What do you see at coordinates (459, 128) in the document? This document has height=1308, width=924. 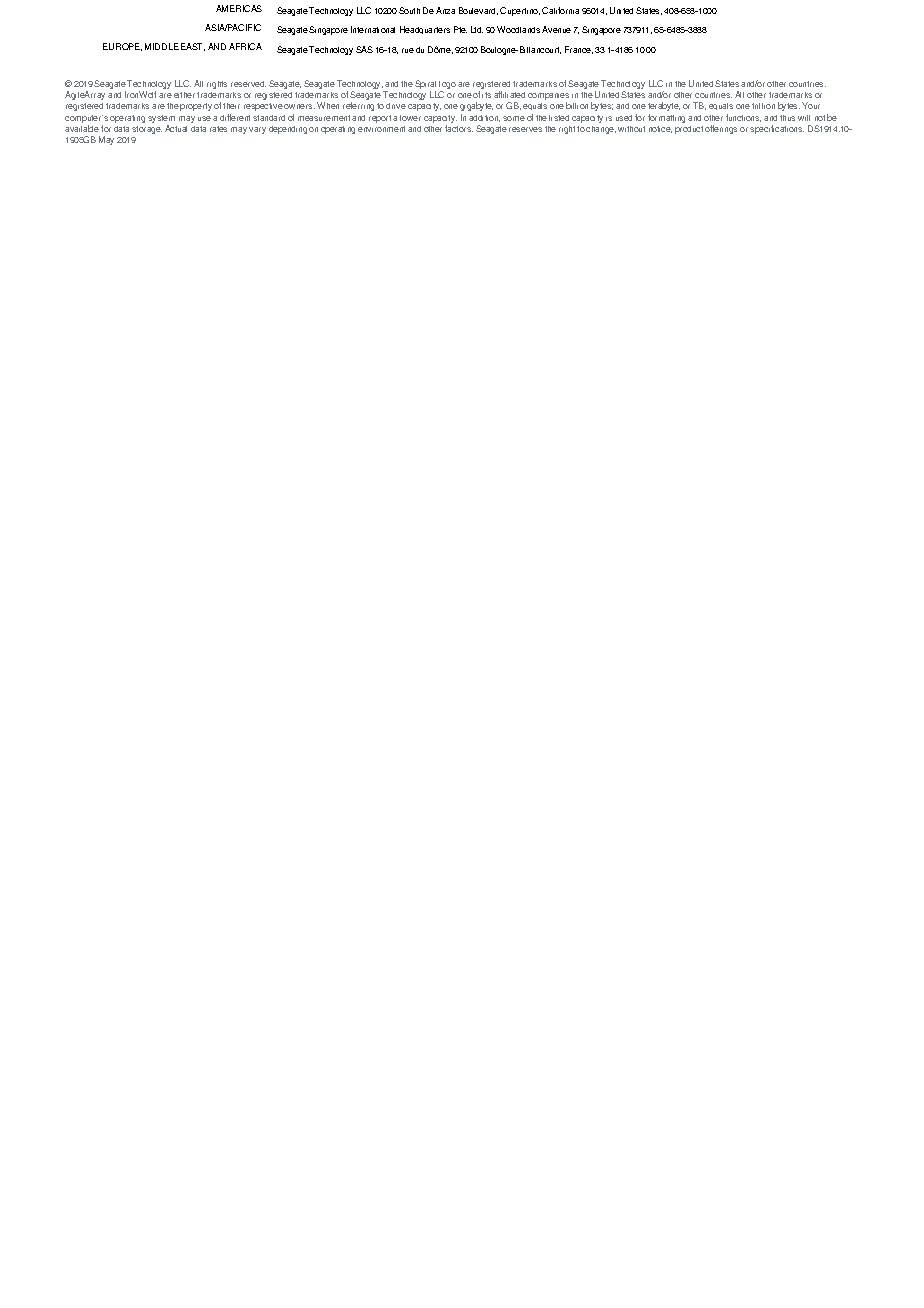 I see `factors` at bounding box center [459, 128].
